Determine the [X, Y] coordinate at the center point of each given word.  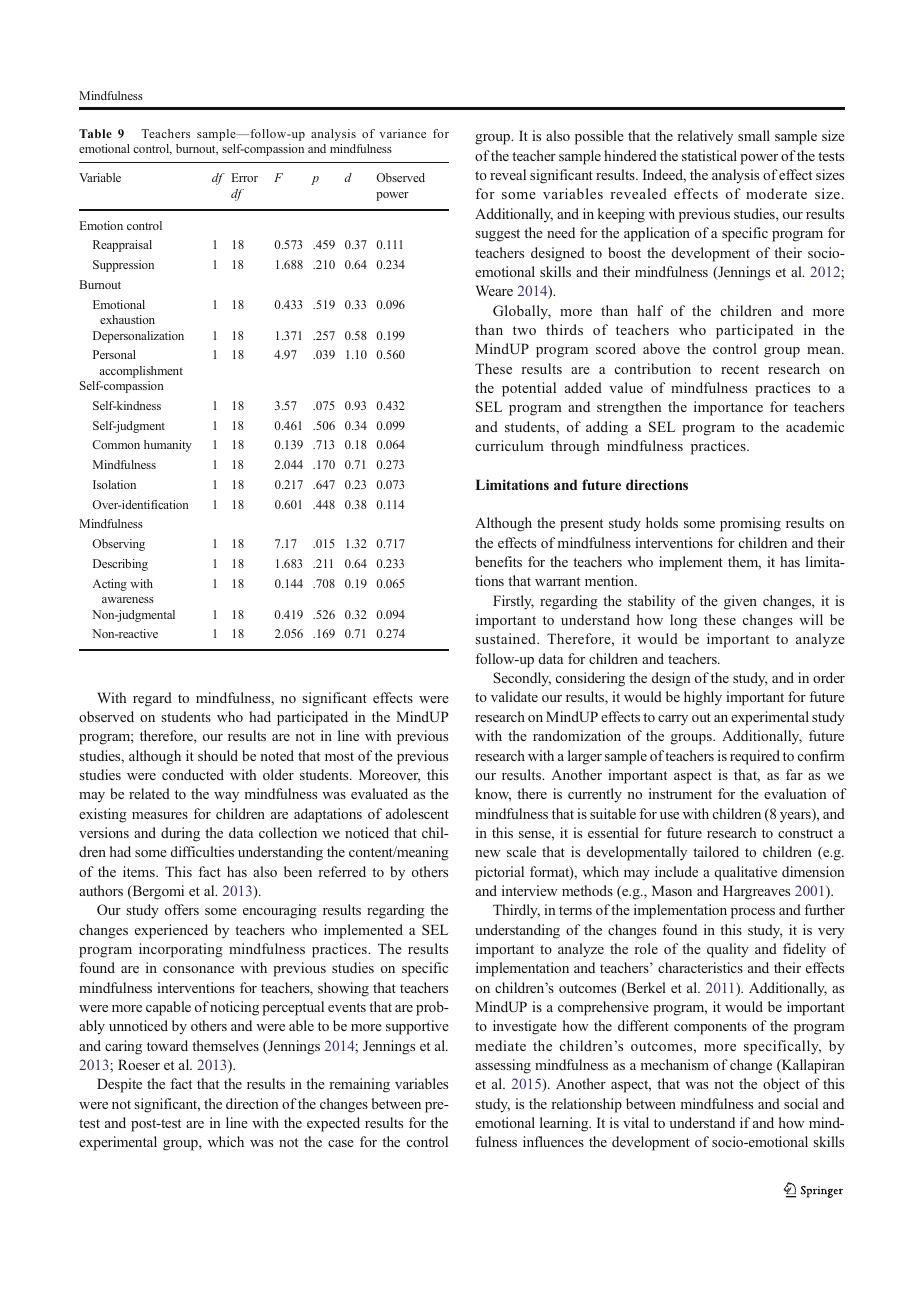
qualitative [746, 873]
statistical [709, 155]
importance [728, 408]
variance [402, 133]
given [740, 602]
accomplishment [141, 372]
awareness [128, 600]
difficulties [202, 851]
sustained [507, 638]
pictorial [499, 873]
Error [244, 177]
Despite [119, 1085]
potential [529, 389]
